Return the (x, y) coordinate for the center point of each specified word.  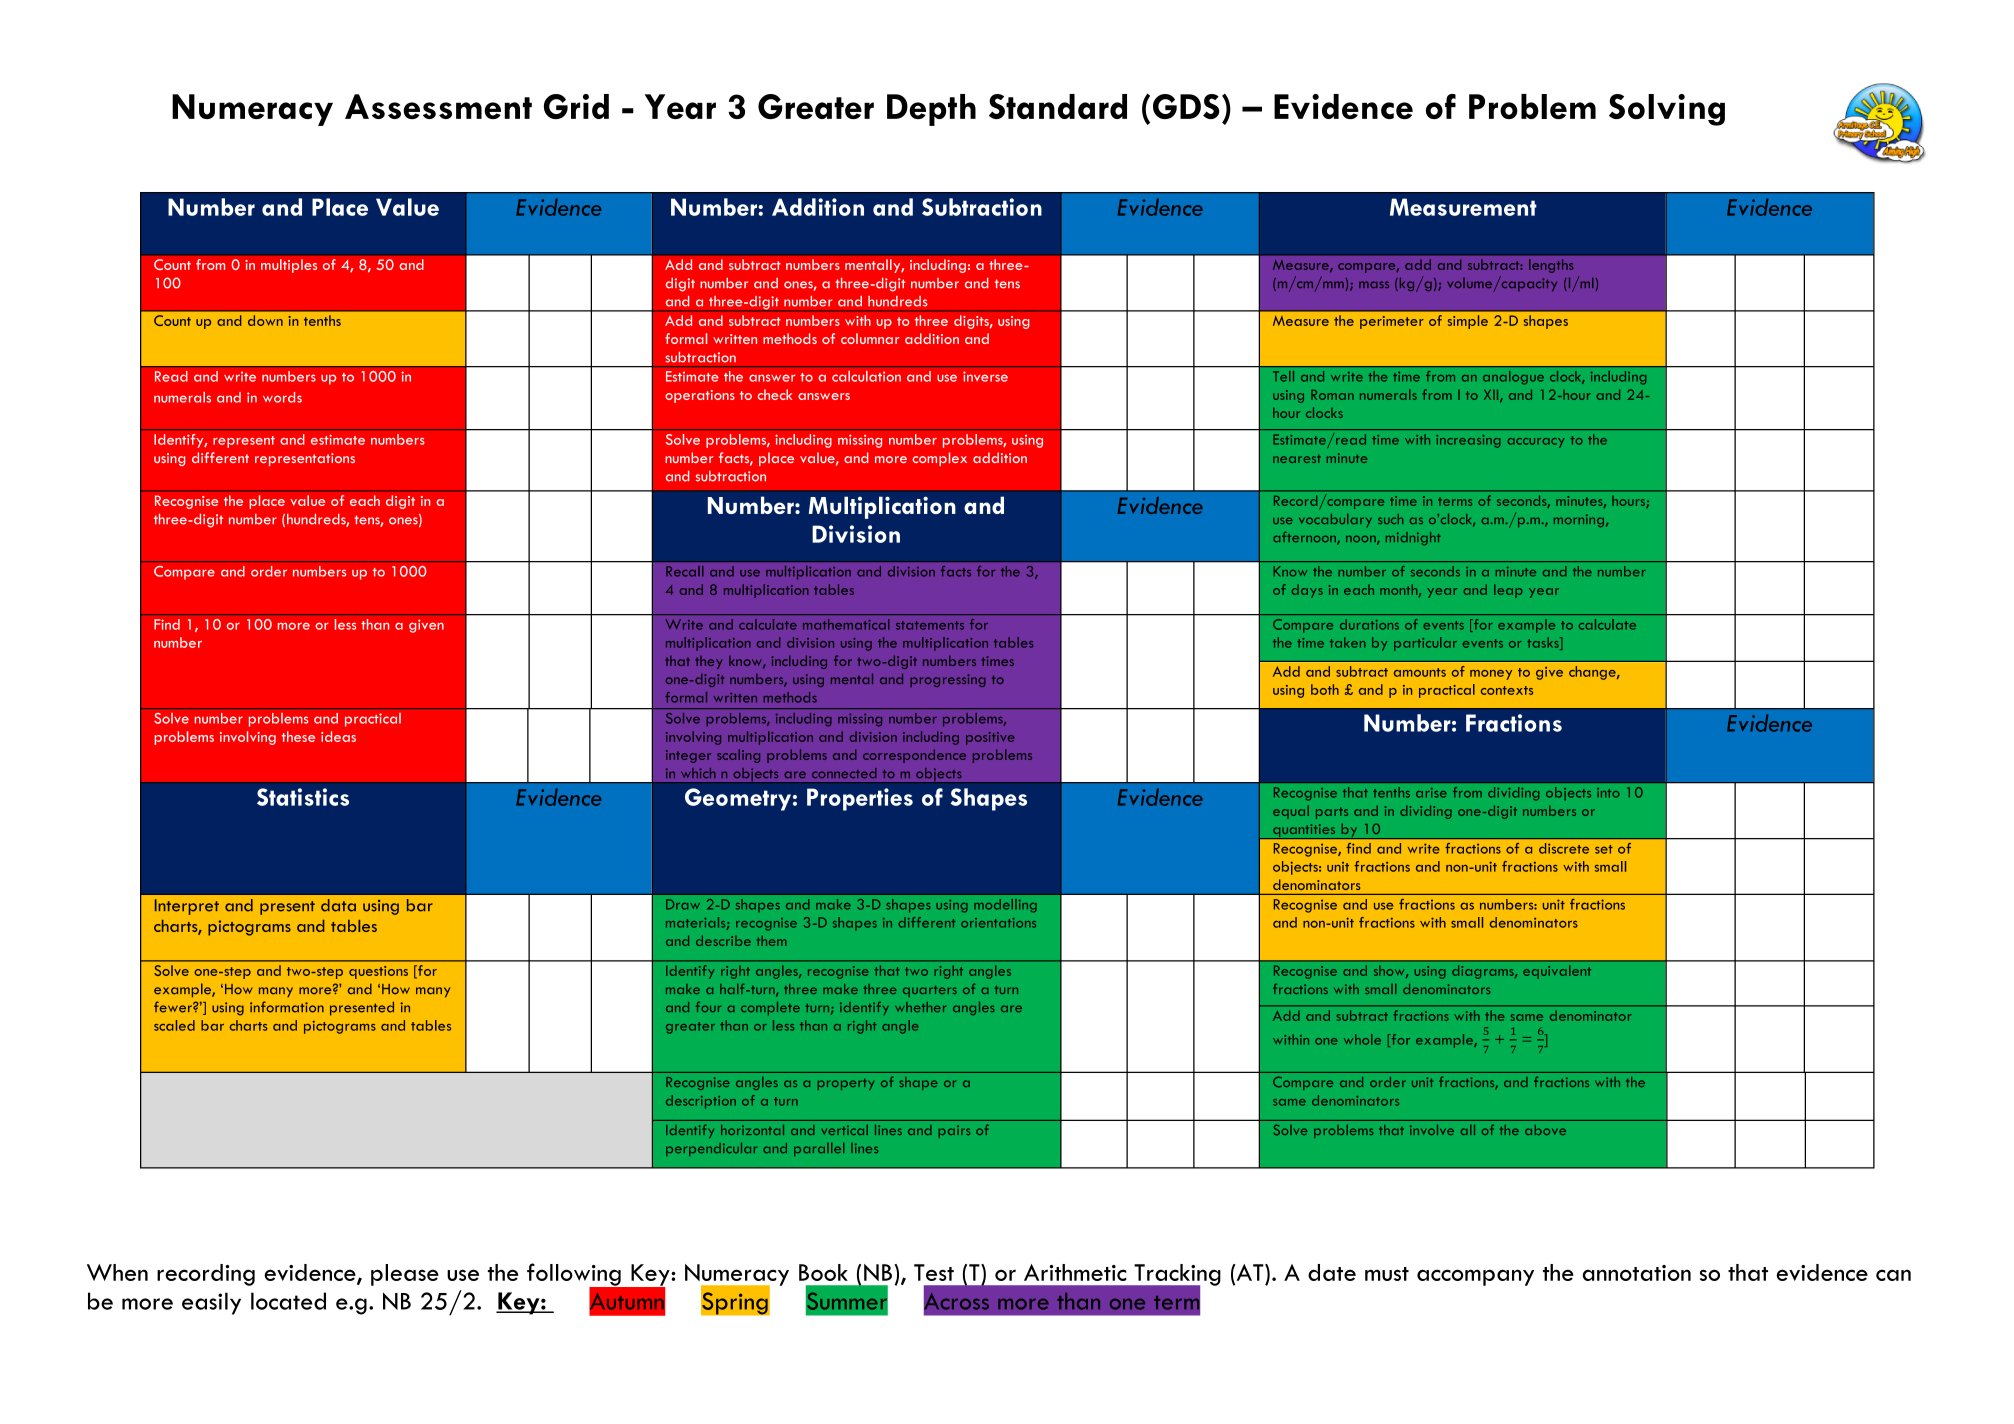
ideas (338, 736)
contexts (1507, 690)
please (405, 1275)
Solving (1667, 110)
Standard (1058, 106)
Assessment (438, 106)
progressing (948, 680)
